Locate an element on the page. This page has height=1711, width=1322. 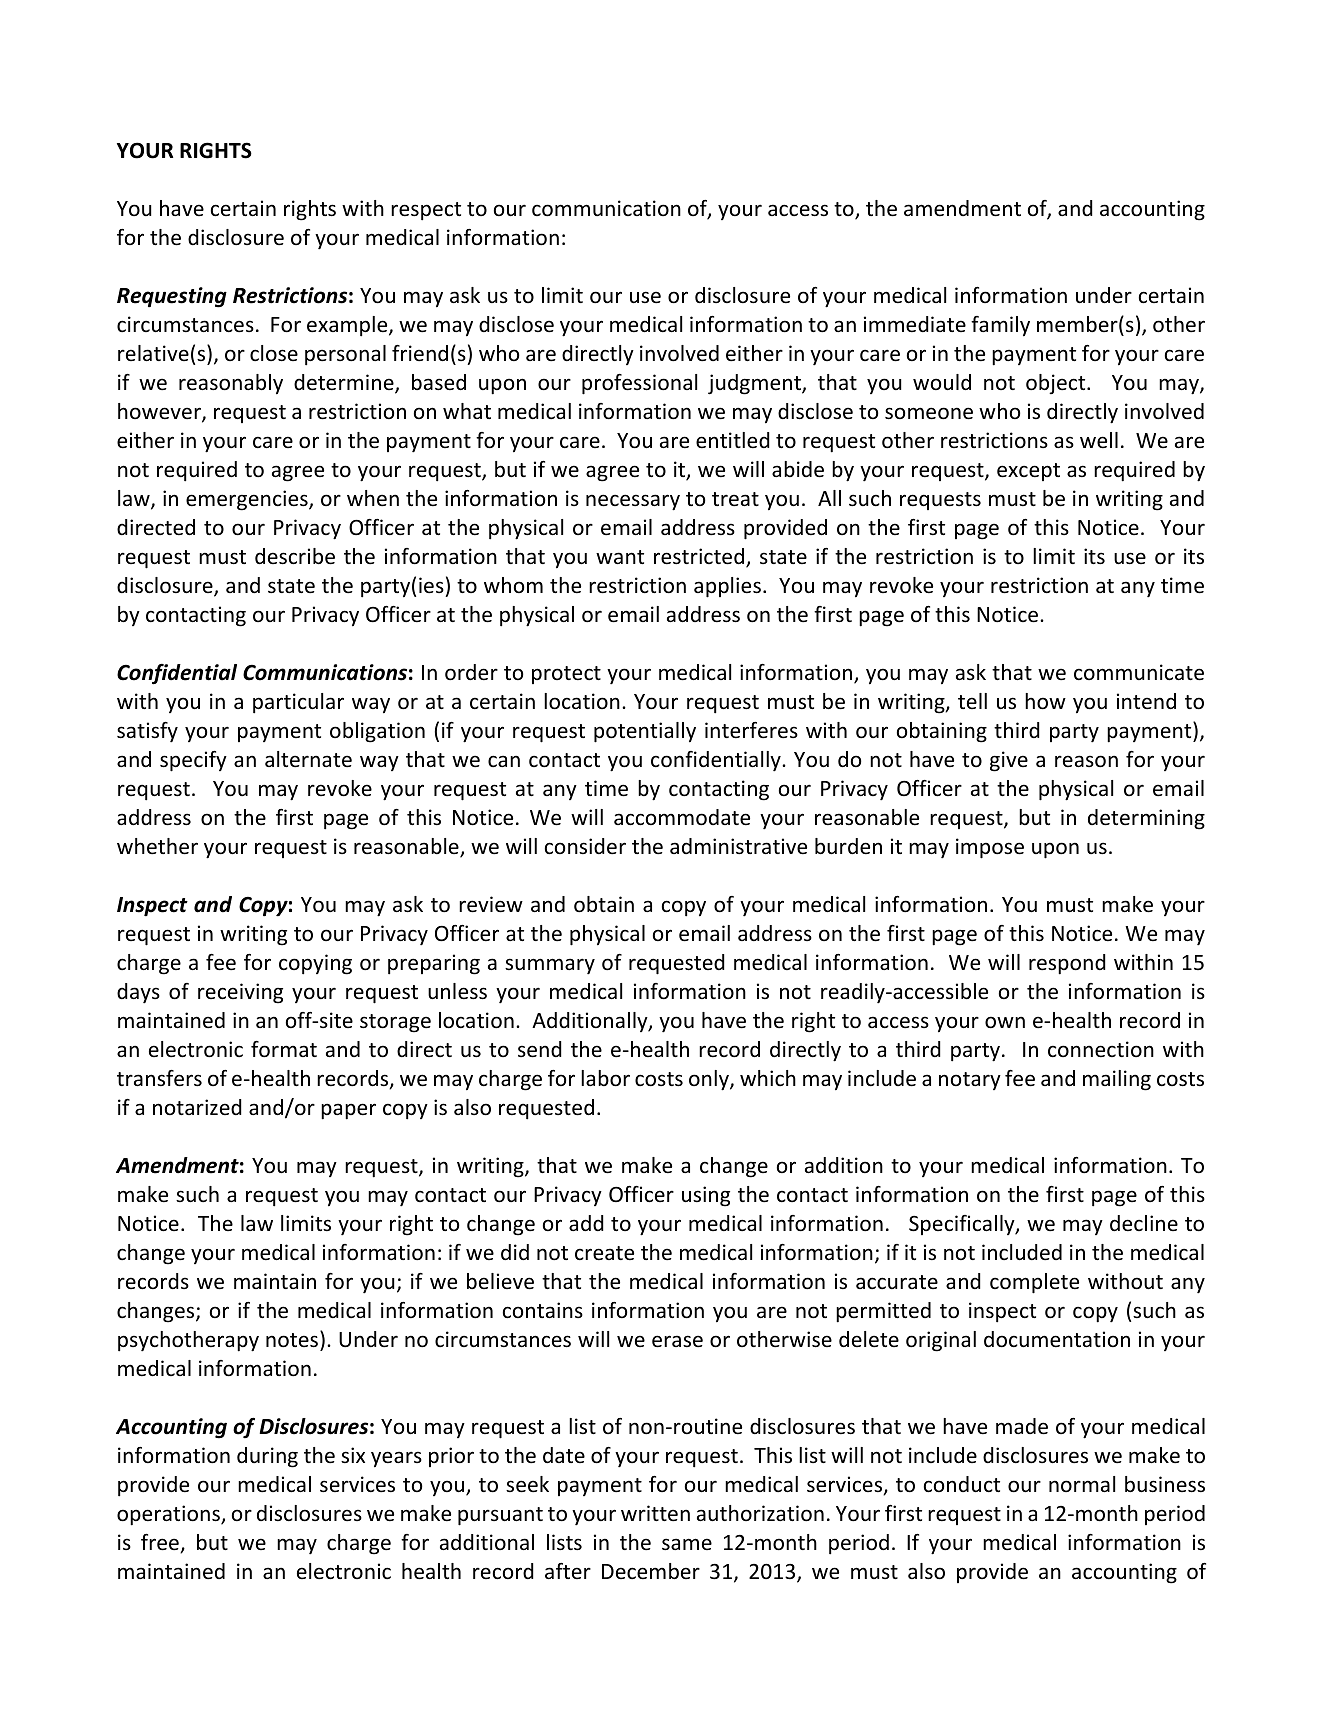
receiving is located at coordinates (240, 993).
